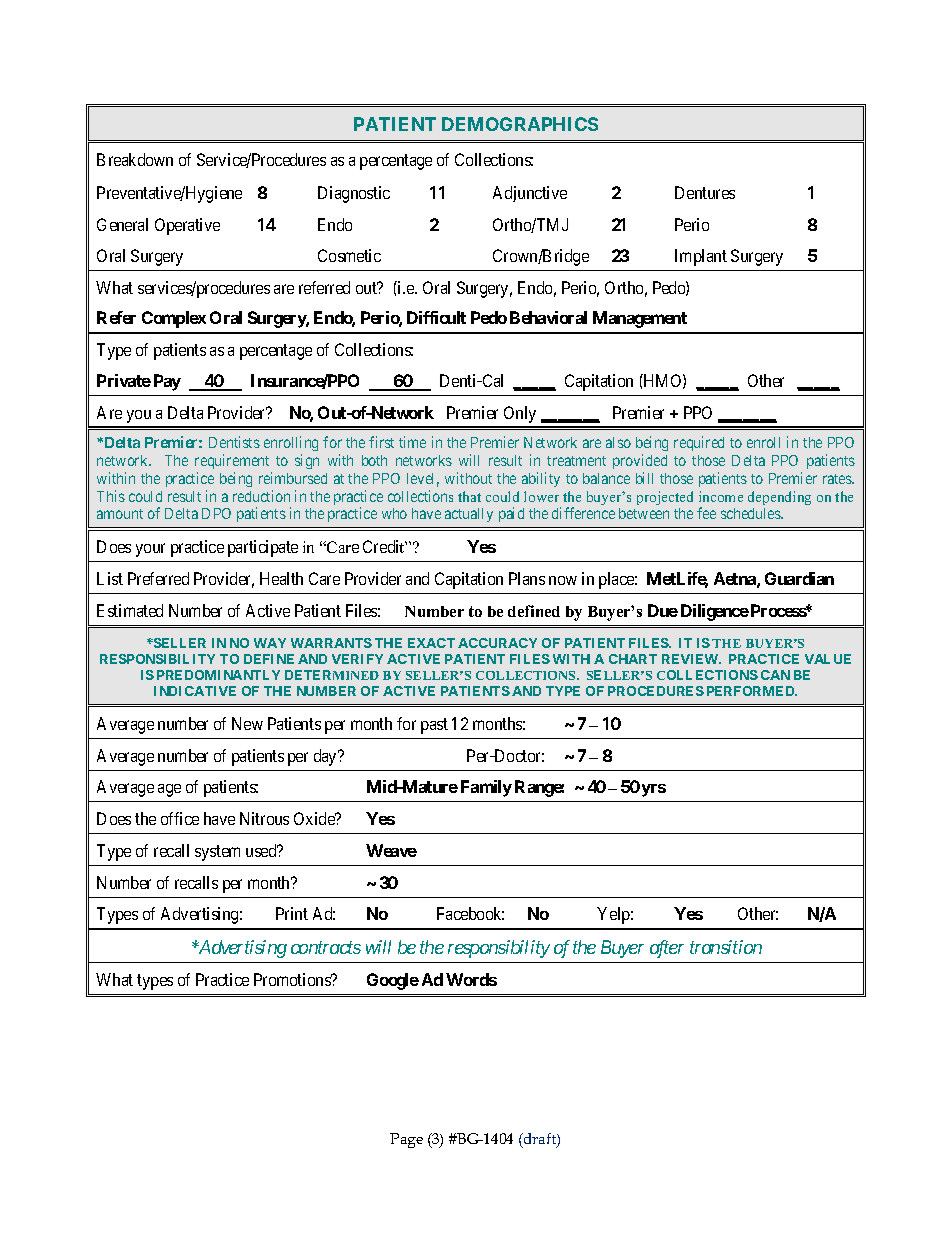  Describe the element at coordinates (217, 853) in the image. I see `system` at that location.
